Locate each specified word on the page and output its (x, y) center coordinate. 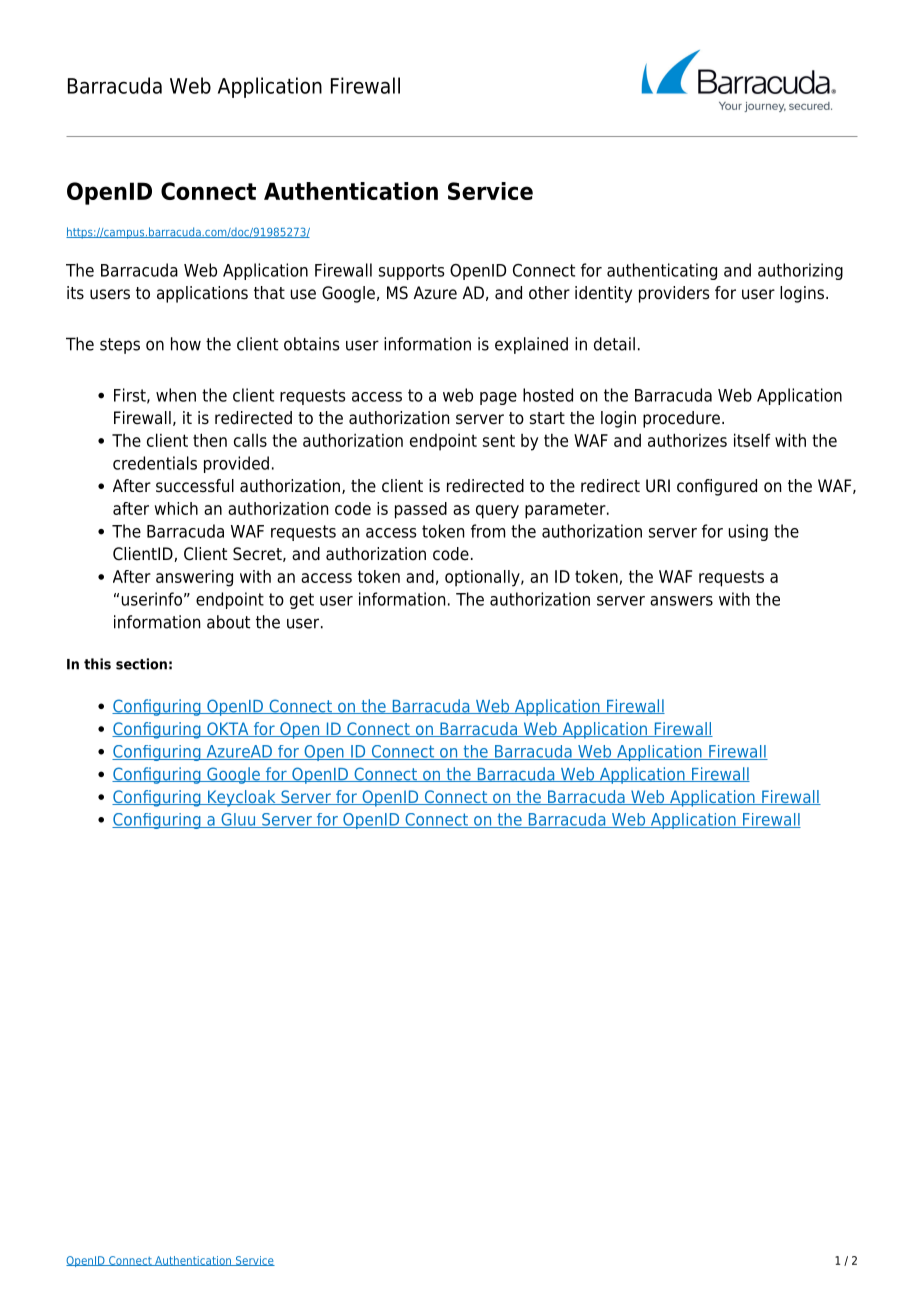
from (488, 531)
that (269, 292)
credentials (155, 463)
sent (499, 440)
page (498, 398)
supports (411, 272)
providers (674, 294)
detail (614, 344)
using (748, 532)
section (141, 664)
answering (194, 578)
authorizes (687, 440)
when (176, 395)
